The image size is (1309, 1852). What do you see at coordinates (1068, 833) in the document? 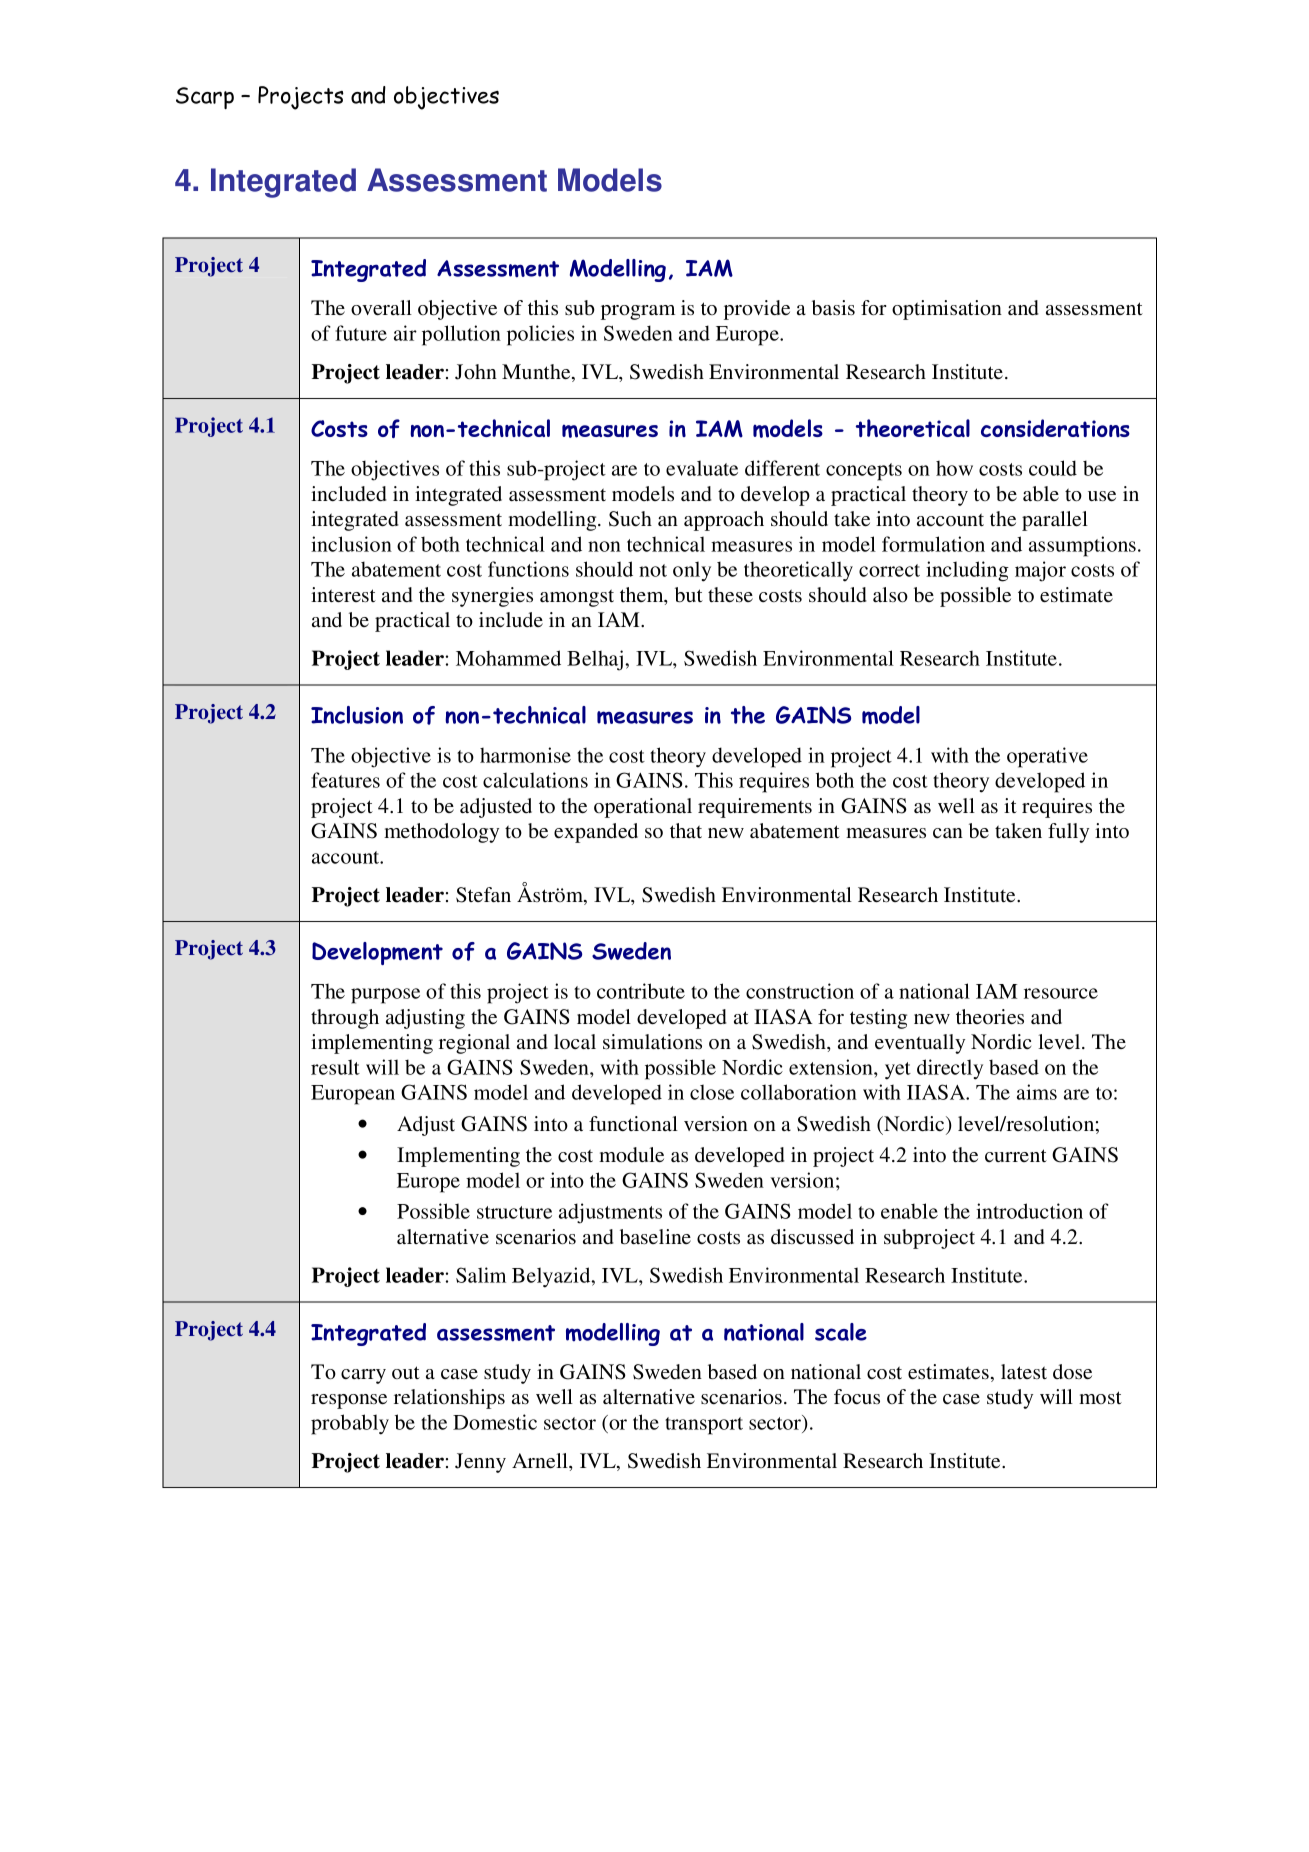
I see `fully` at bounding box center [1068, 833].
